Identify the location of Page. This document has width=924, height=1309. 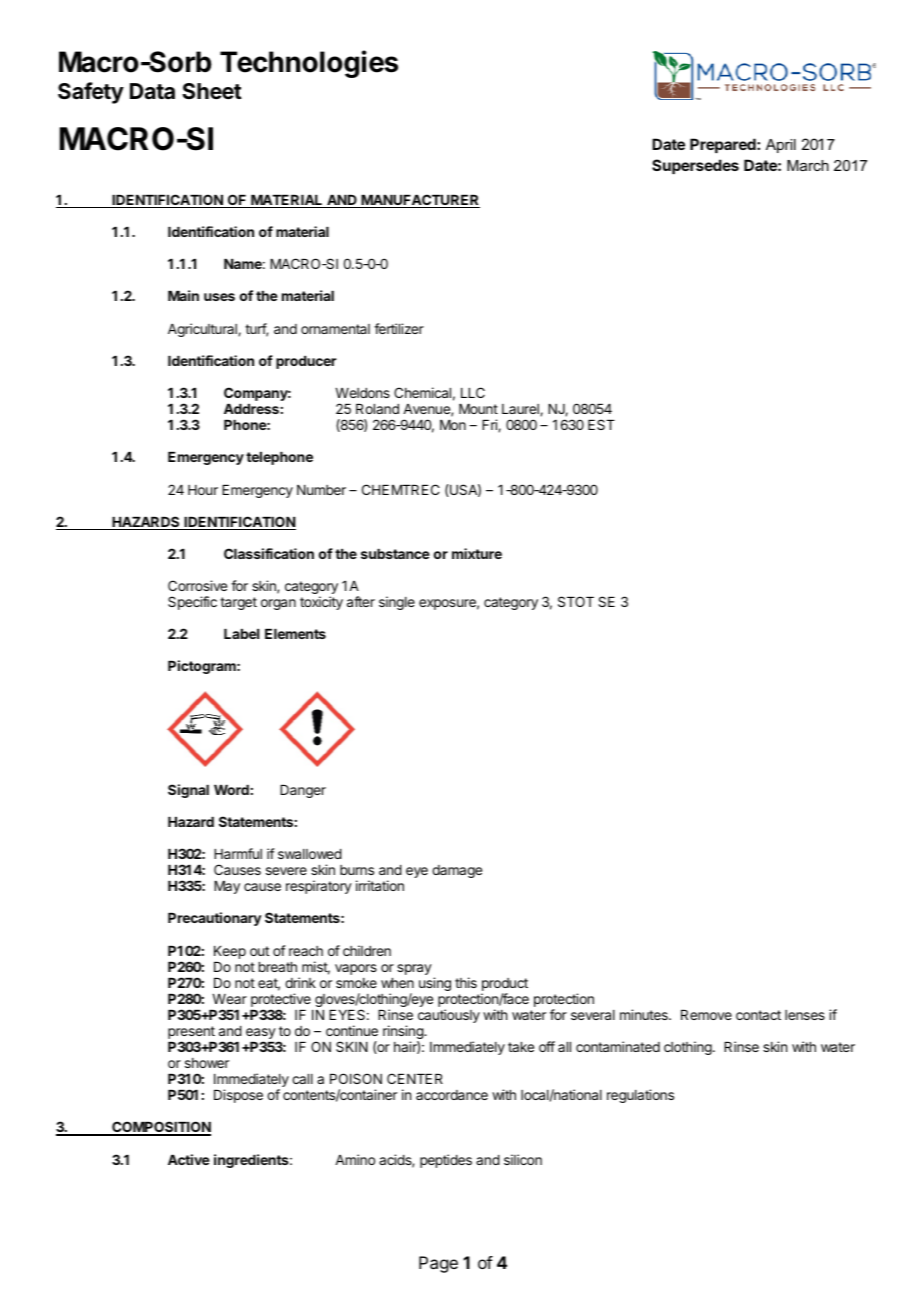
(438, 1264).
